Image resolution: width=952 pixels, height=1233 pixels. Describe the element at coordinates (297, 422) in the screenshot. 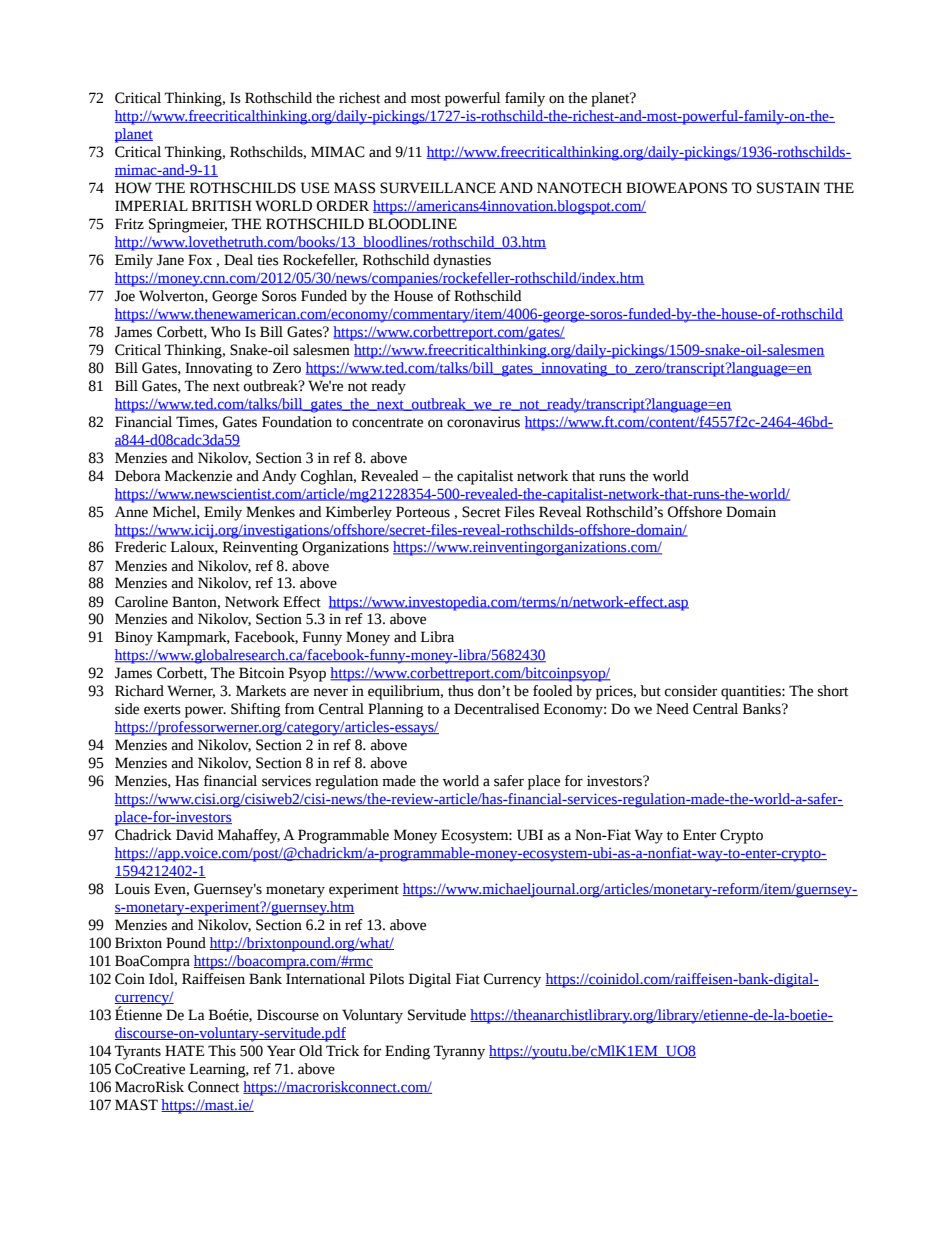

I see `Foundation` at that location.
